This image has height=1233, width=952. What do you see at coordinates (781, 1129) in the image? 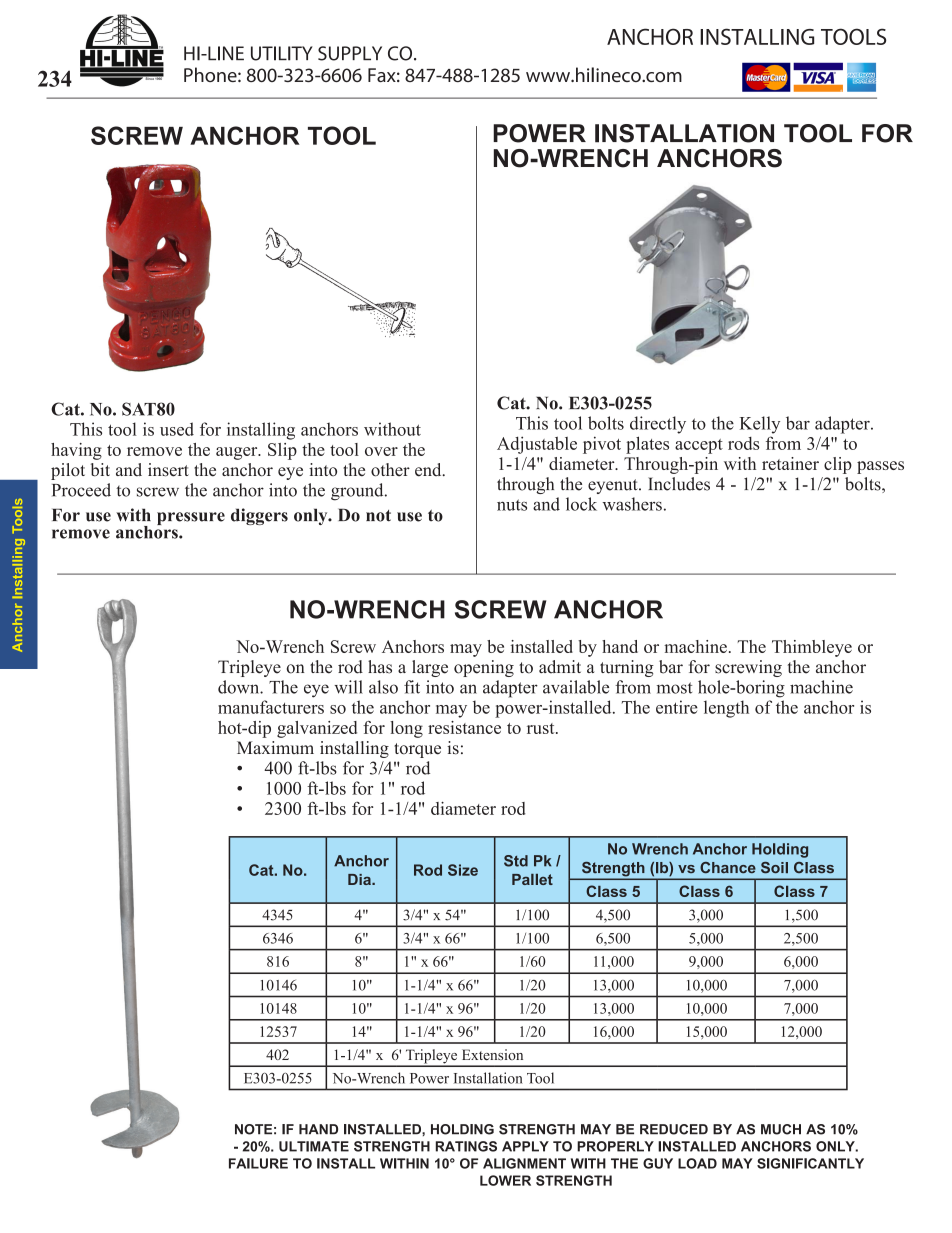
I see `MUCH` at bounding box center [781, 1129].
